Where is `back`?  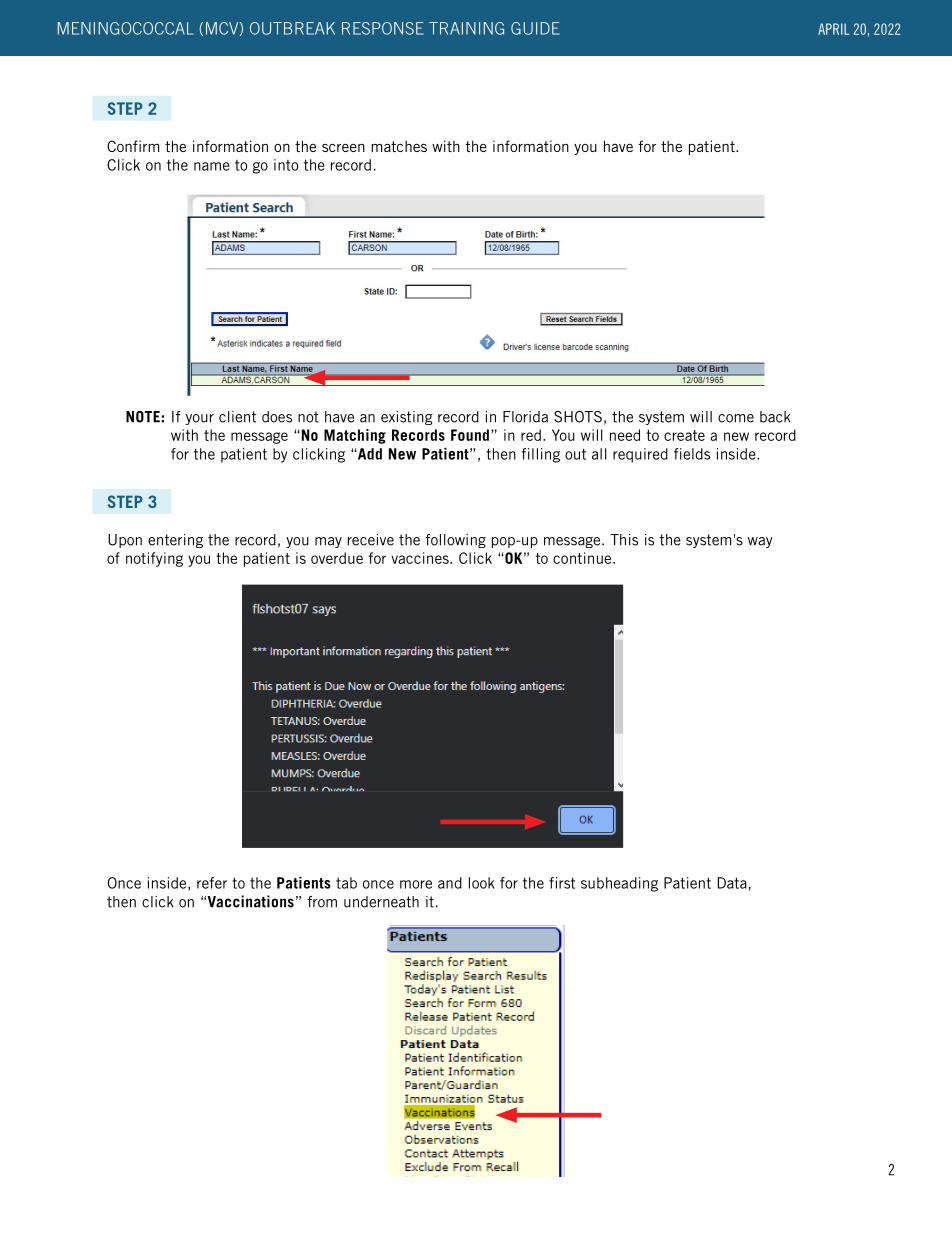 back is located at coordinates (775, 417).
